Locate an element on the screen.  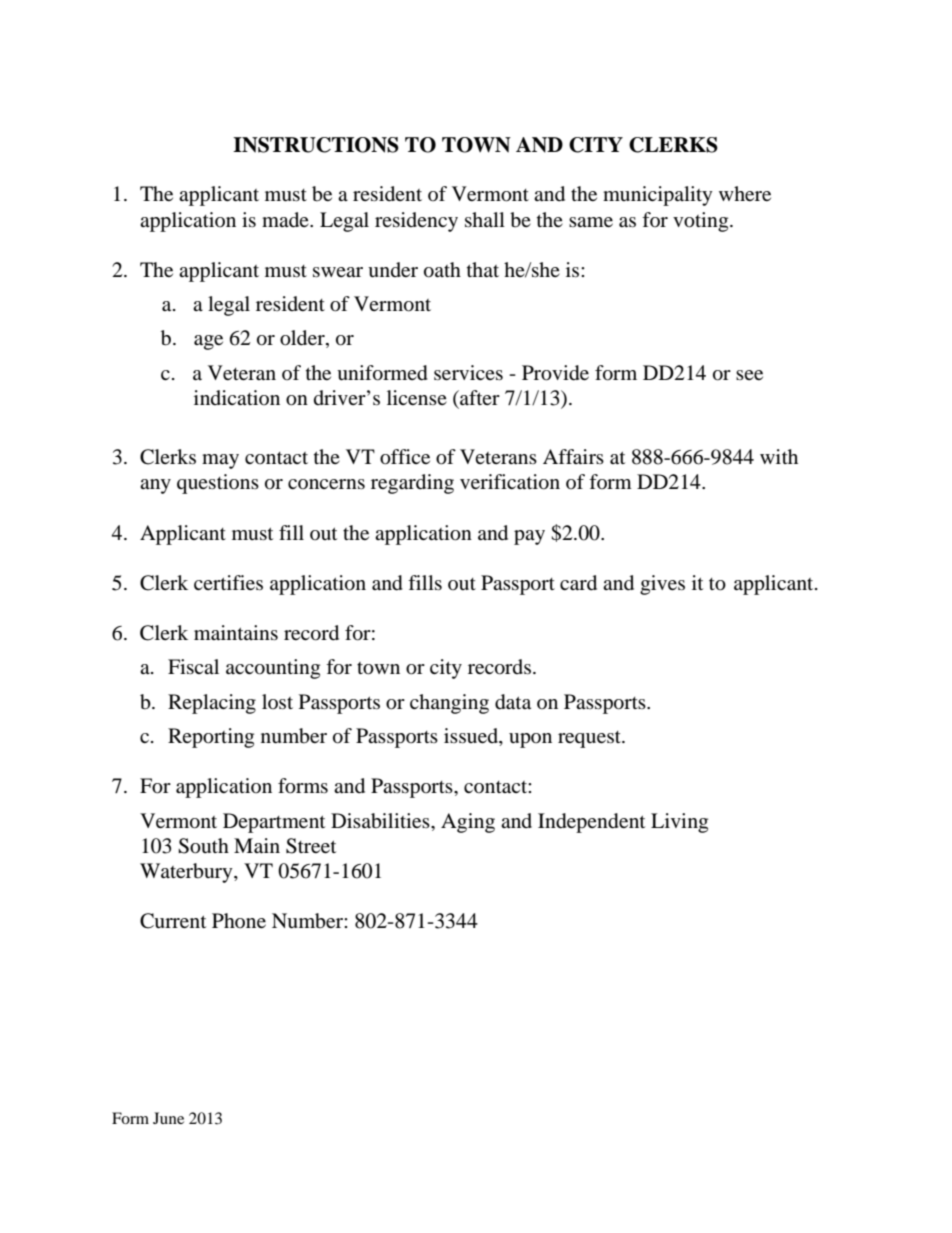
Living is located at coordinates (679, 823).
